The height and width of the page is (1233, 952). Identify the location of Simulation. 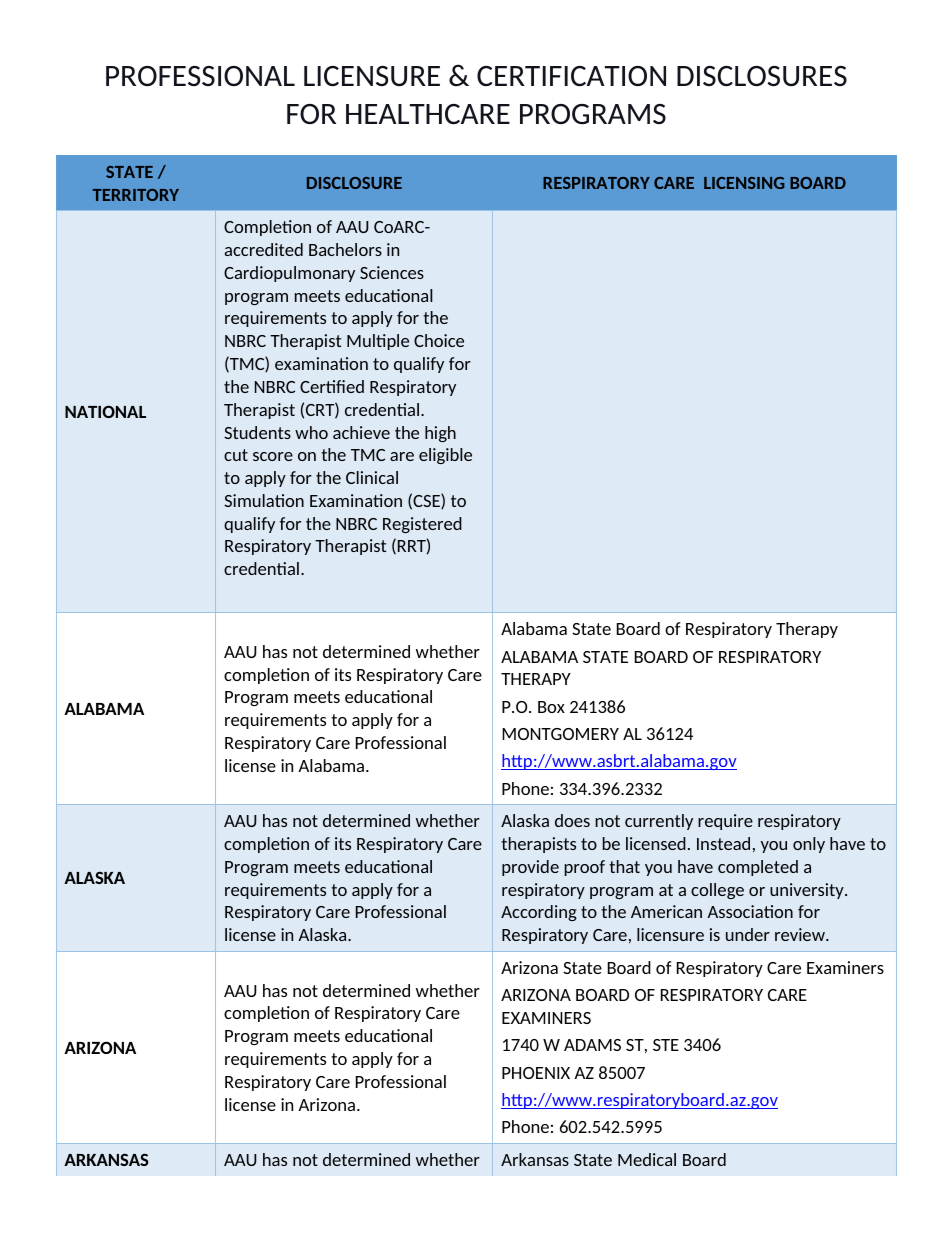
(264, 500).
